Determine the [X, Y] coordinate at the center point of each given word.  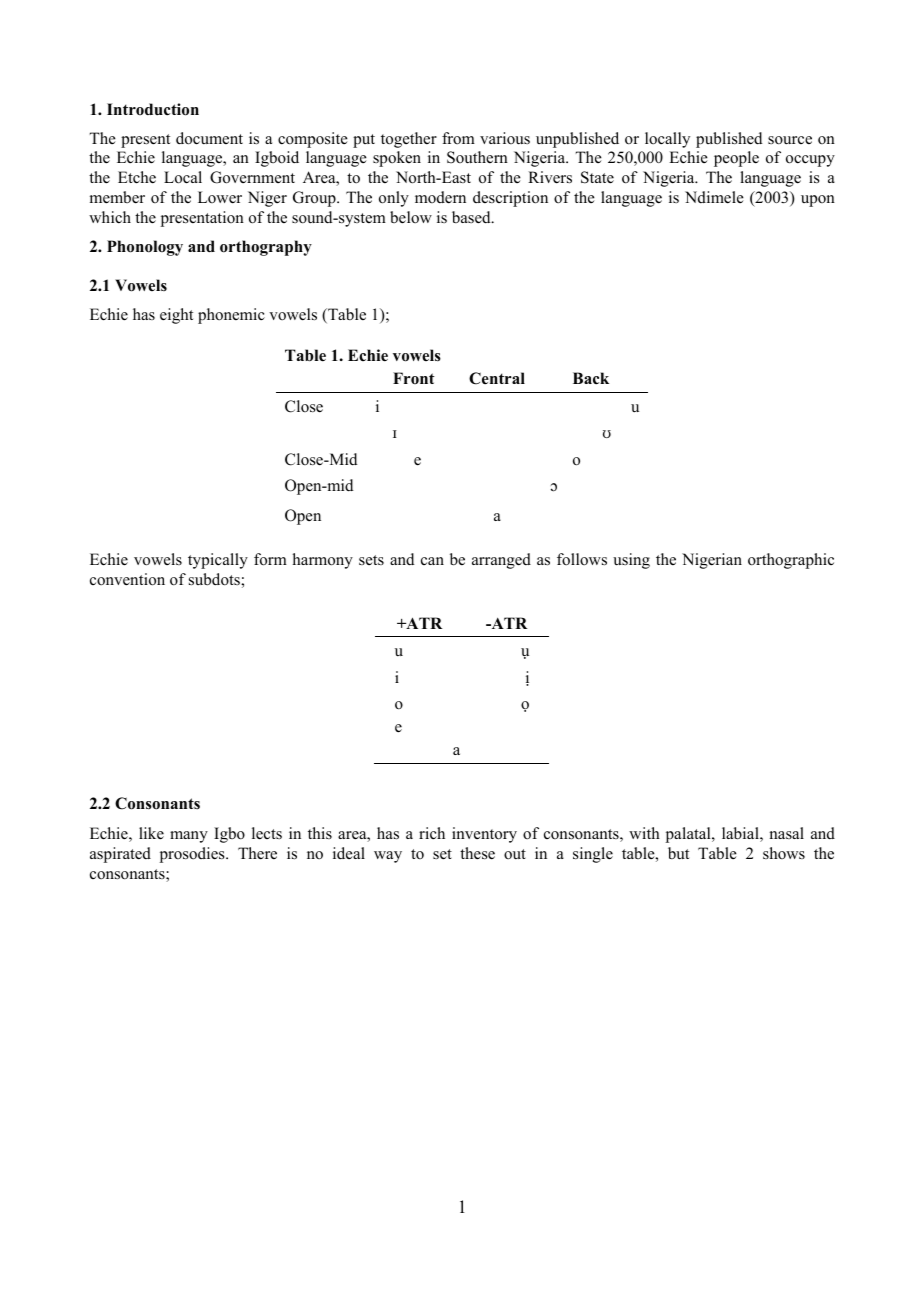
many [189, 837]
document [209, 138]
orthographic [791, 561]
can [432, 561]
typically [218, 561]
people [736, 159]
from [458, 138]
